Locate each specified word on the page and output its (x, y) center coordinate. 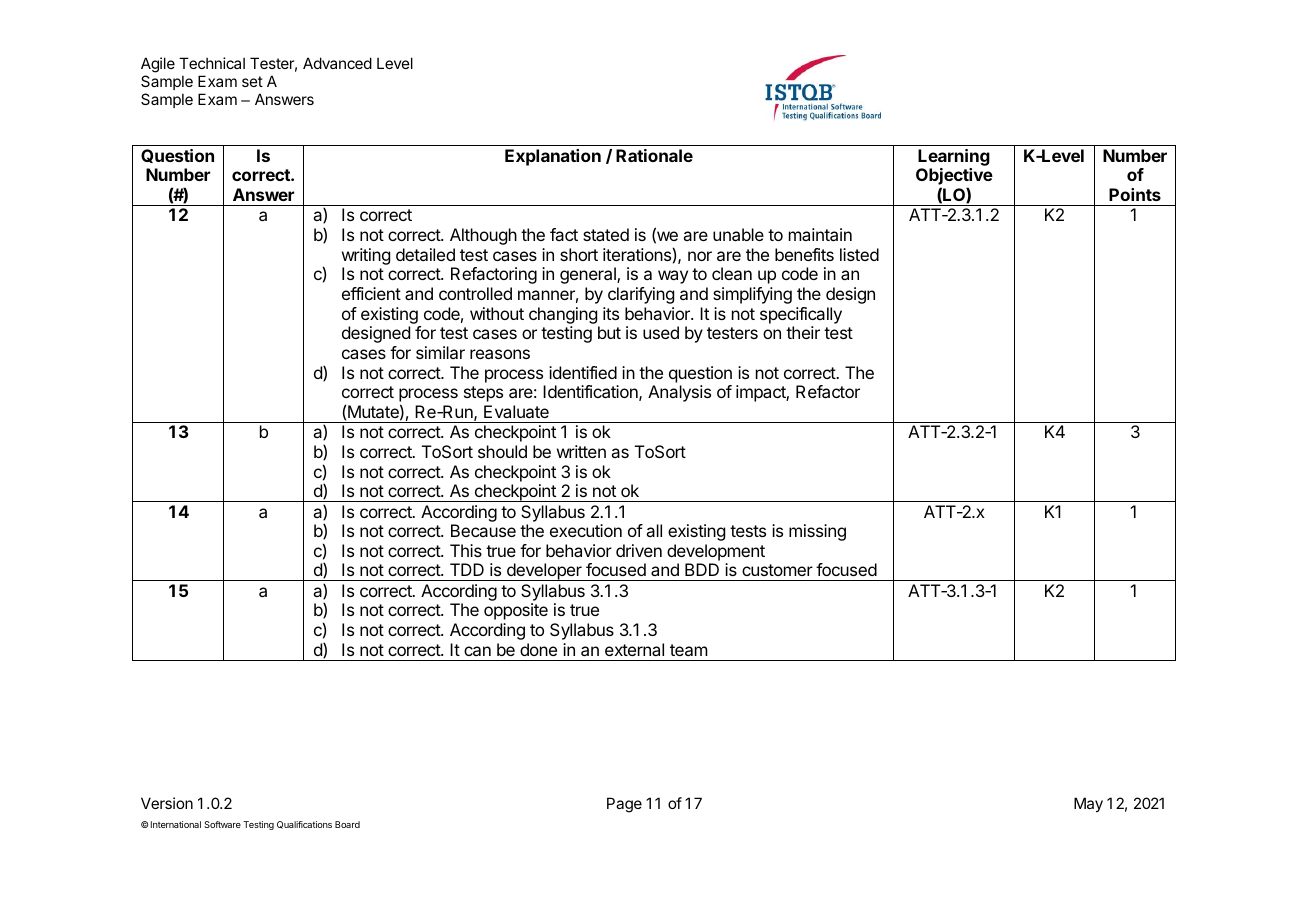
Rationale (654, 155)
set (252, 81)
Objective (954, 178)
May (1088, 804)
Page (624, 805)
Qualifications (304, 825)
